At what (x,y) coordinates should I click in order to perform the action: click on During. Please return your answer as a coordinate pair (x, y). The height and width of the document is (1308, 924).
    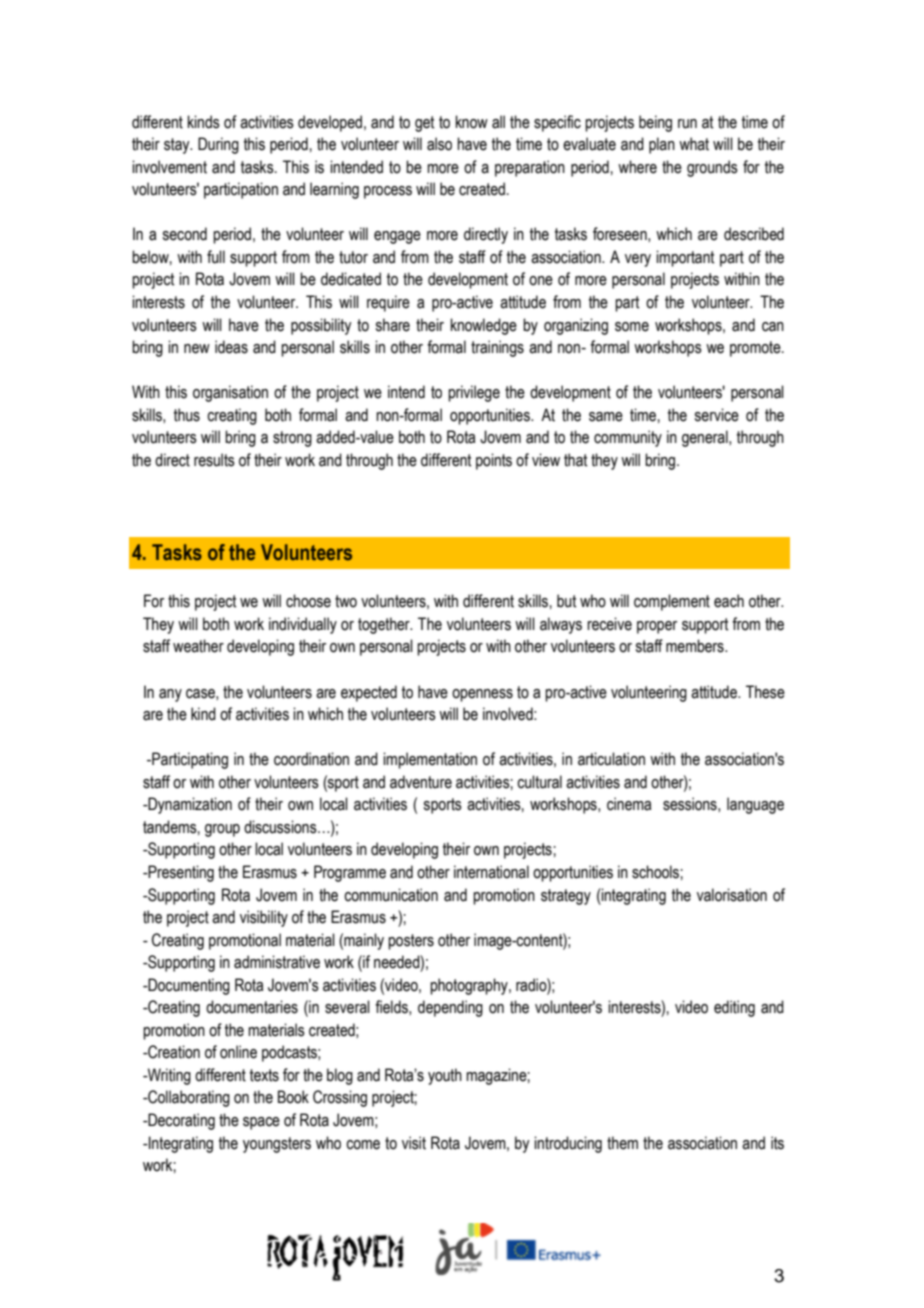
    Looking at the image, I should click on (218, 145).
